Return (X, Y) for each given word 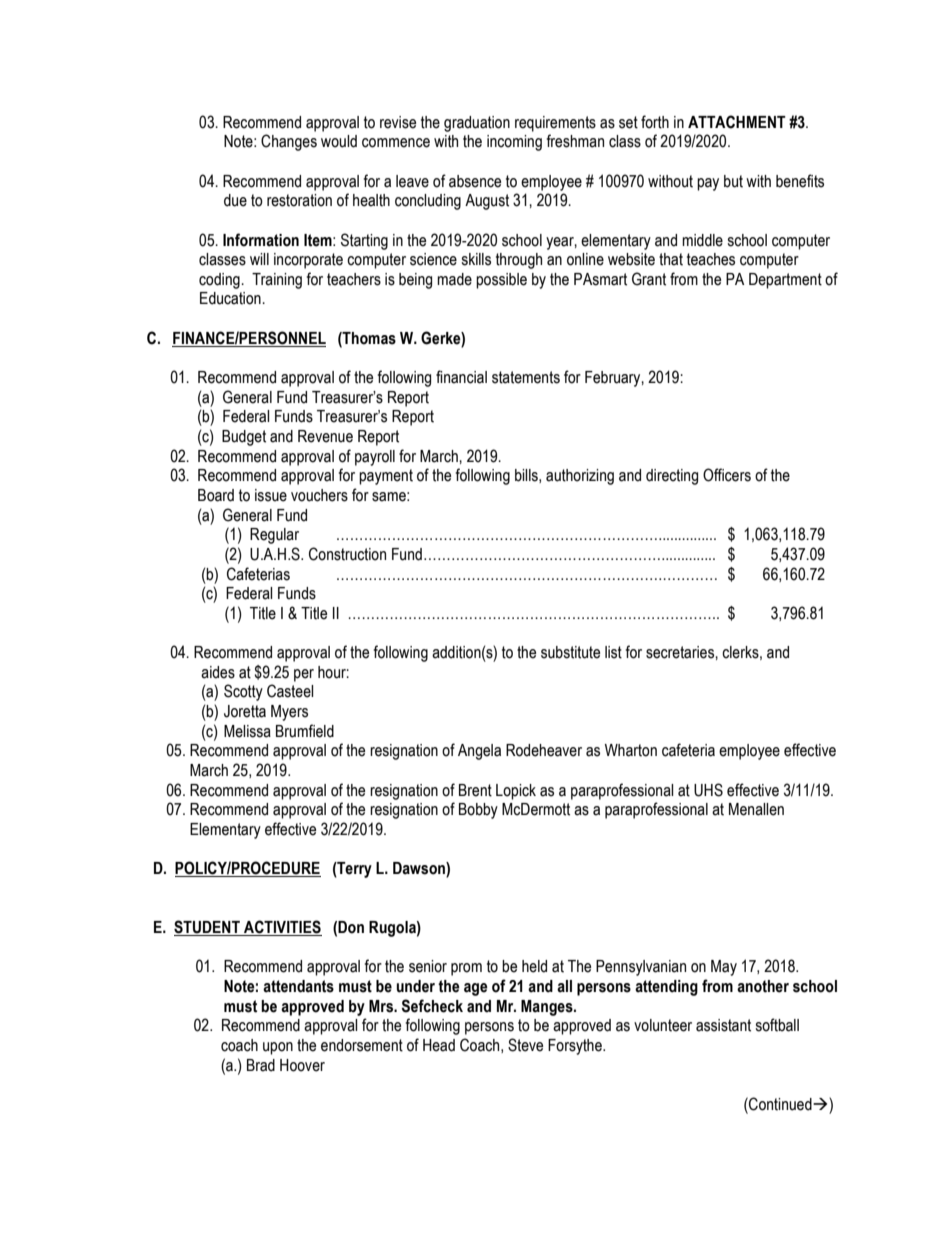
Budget (244, 438)
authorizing (580, 477)
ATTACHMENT (737, 122)
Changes (289, 142)
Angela (479, 752)
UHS (708, 790)
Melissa (247, 731)
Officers (727, 475)
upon (278, 1048)
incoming (514, 143)
